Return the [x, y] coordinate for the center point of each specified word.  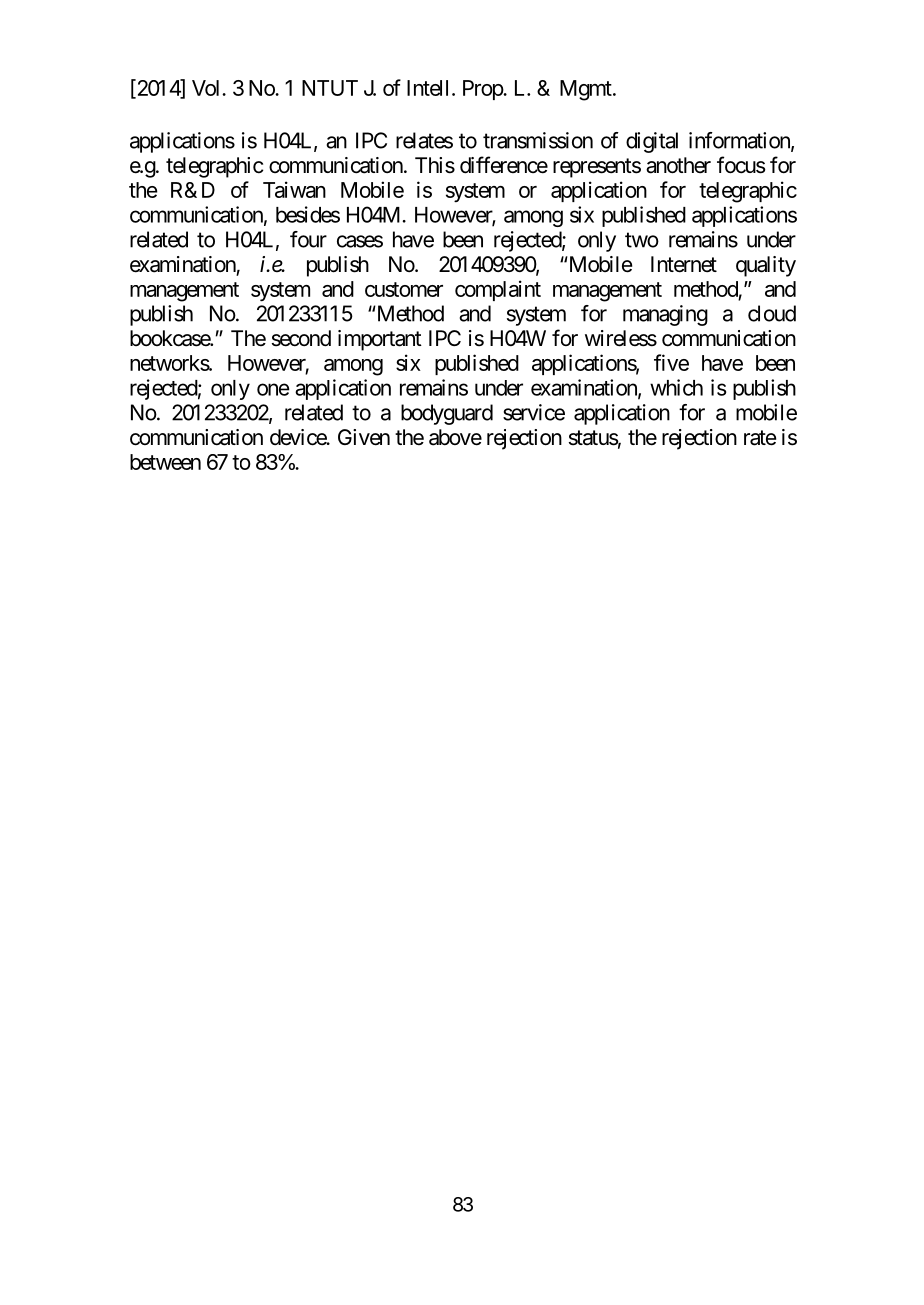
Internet [684, 264]
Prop [483, 90]
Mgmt [587, 90]
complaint [498, 290]
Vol [207, 88]
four [308, 239]
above [455, 437]
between [165, 462]
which [676, 387]
